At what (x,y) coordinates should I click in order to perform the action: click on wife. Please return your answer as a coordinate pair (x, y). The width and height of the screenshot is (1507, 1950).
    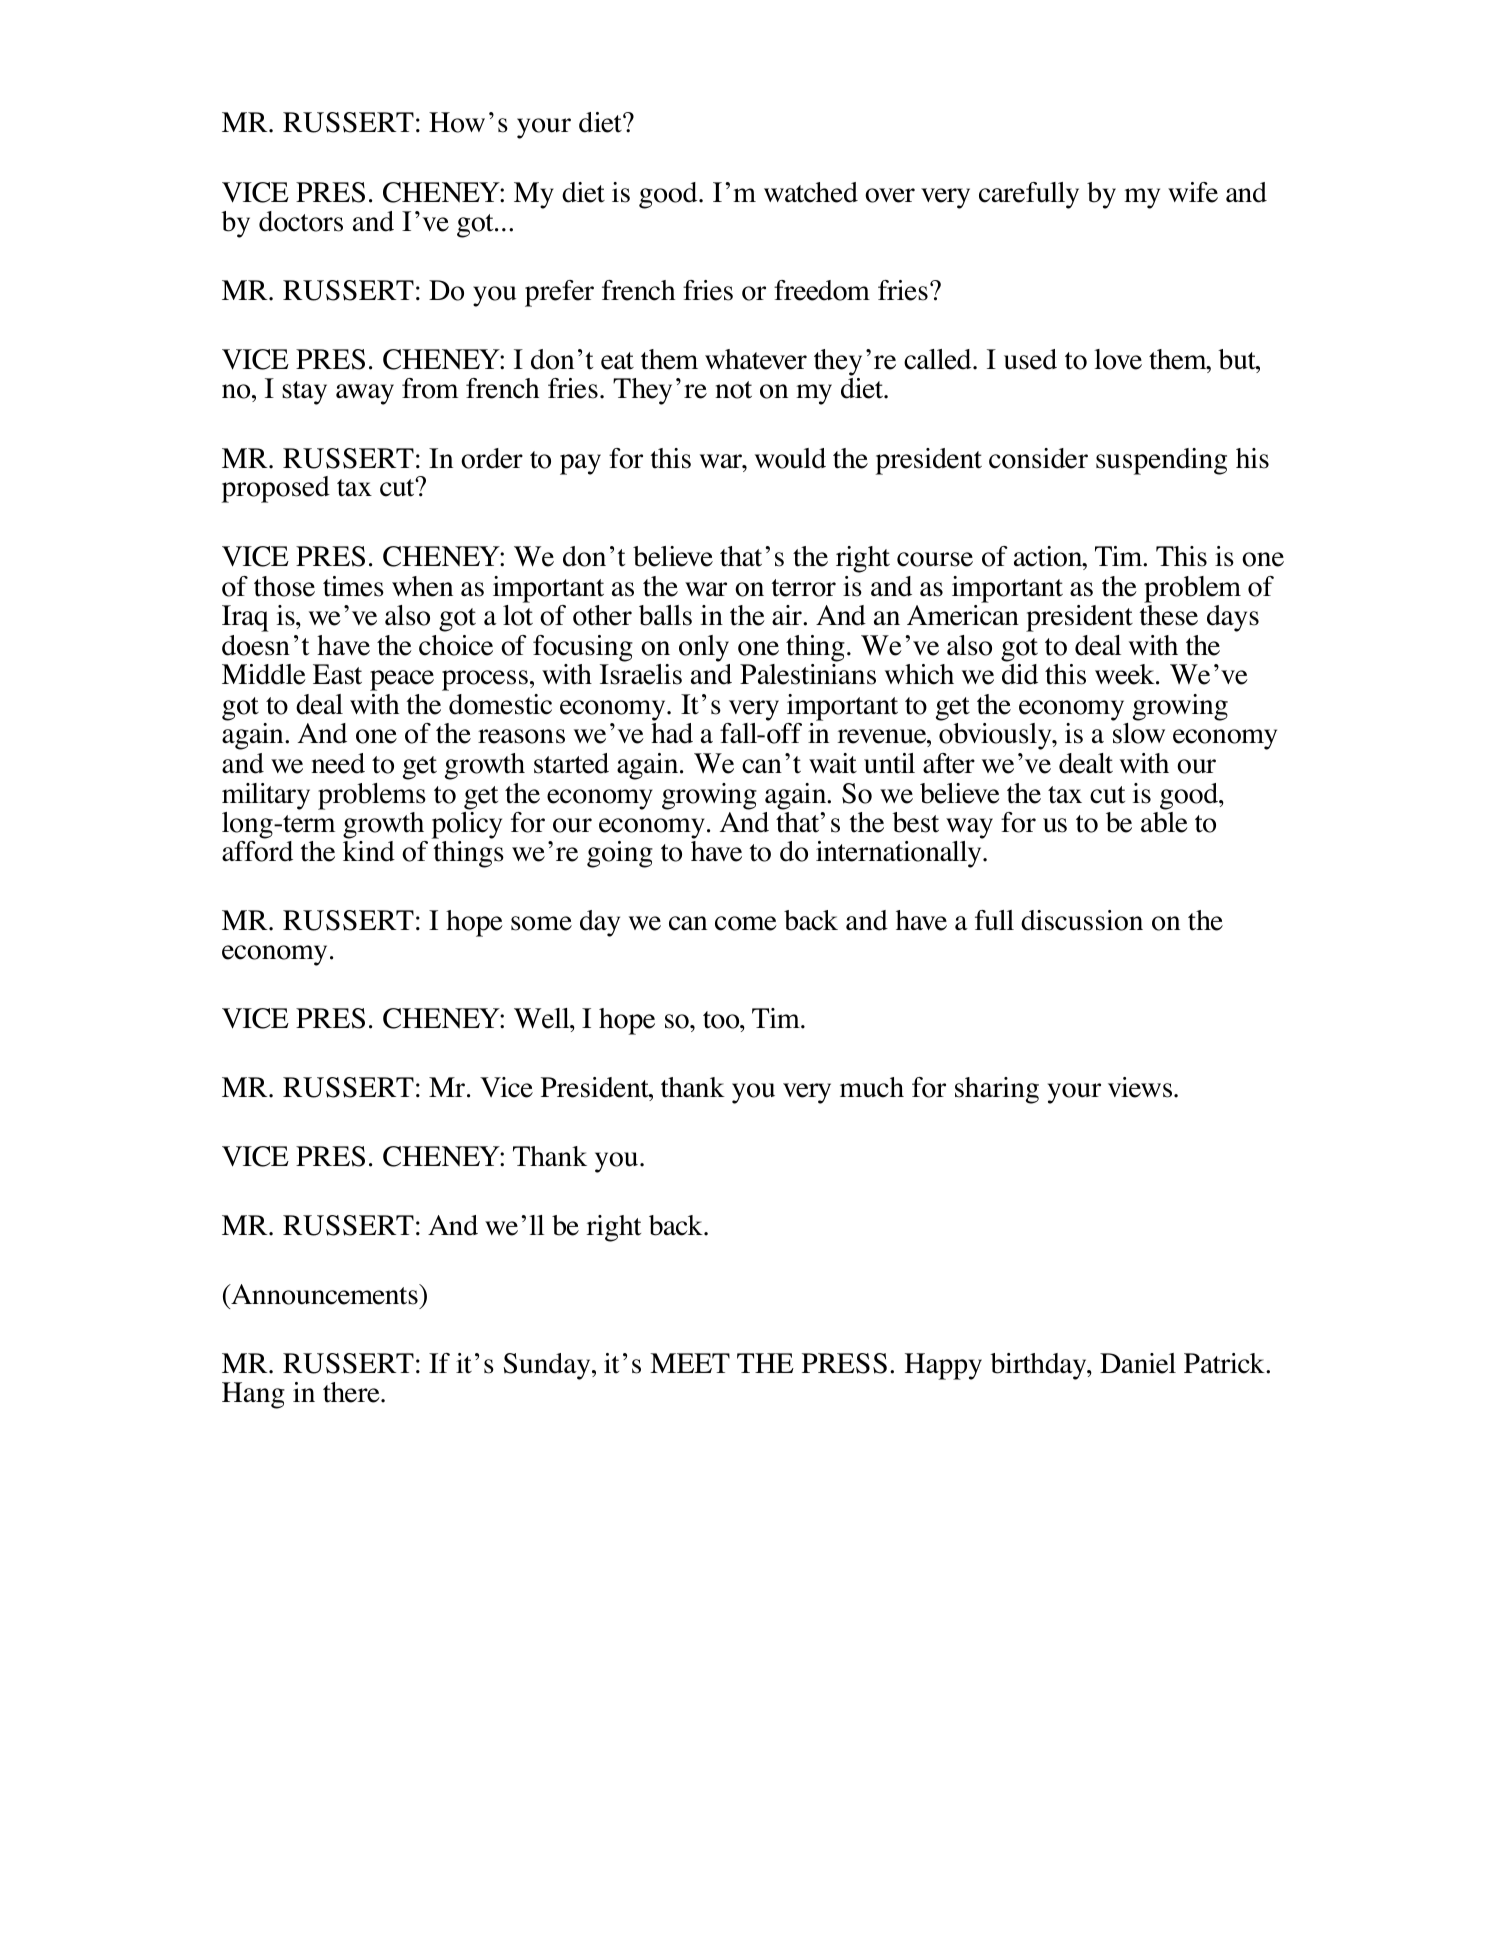
    Looking at the image, I should click on (1193, 192).
